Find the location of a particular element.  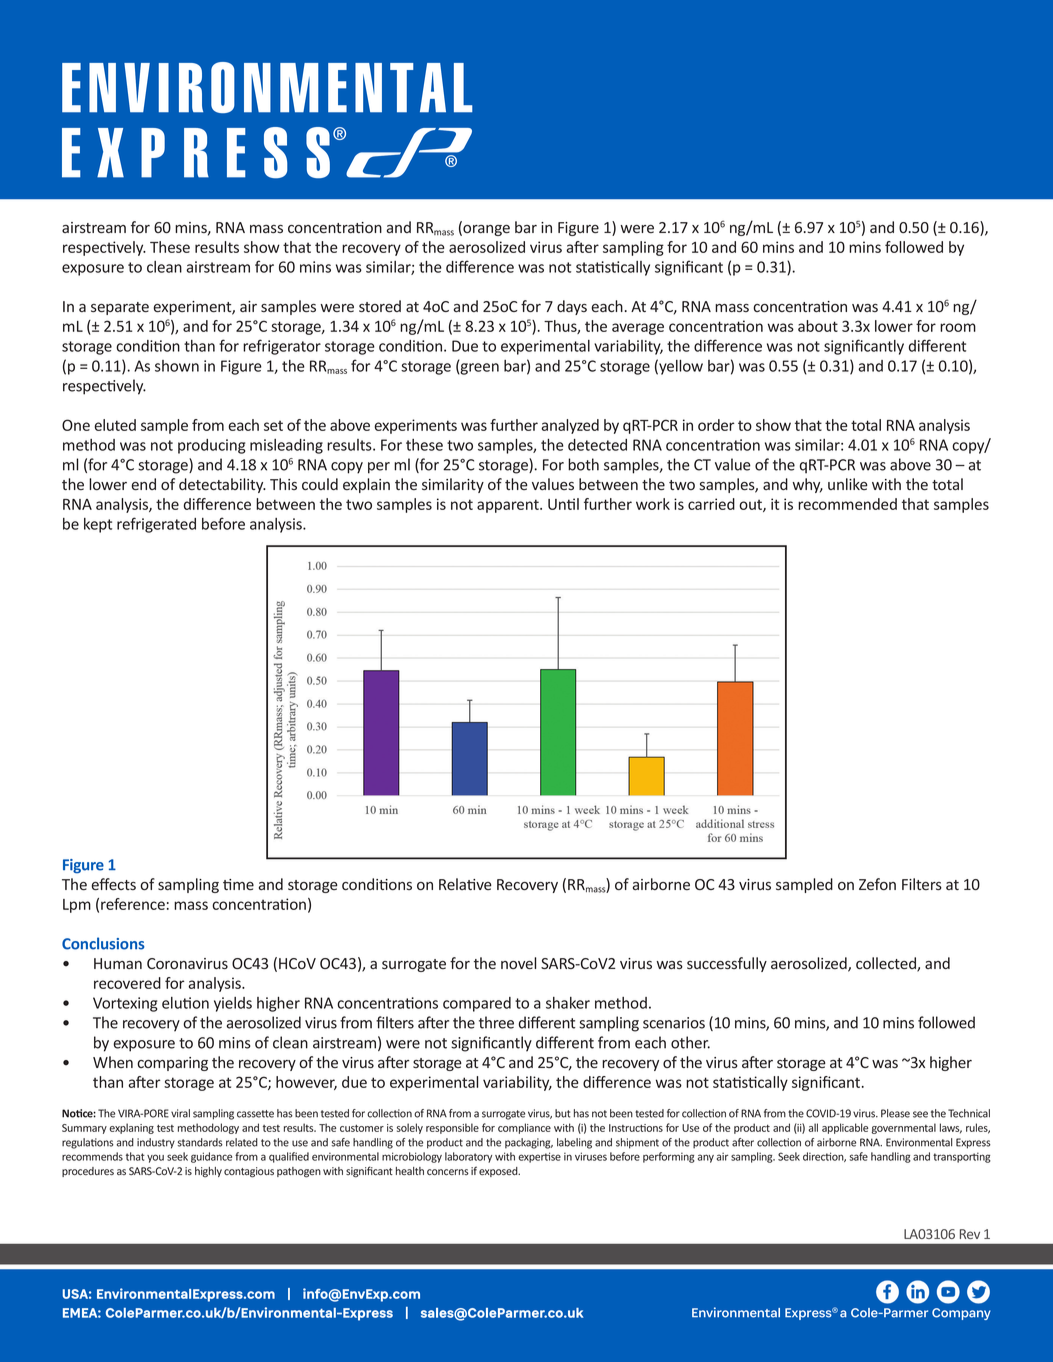

Relative is located at coordinates (465, 884).
